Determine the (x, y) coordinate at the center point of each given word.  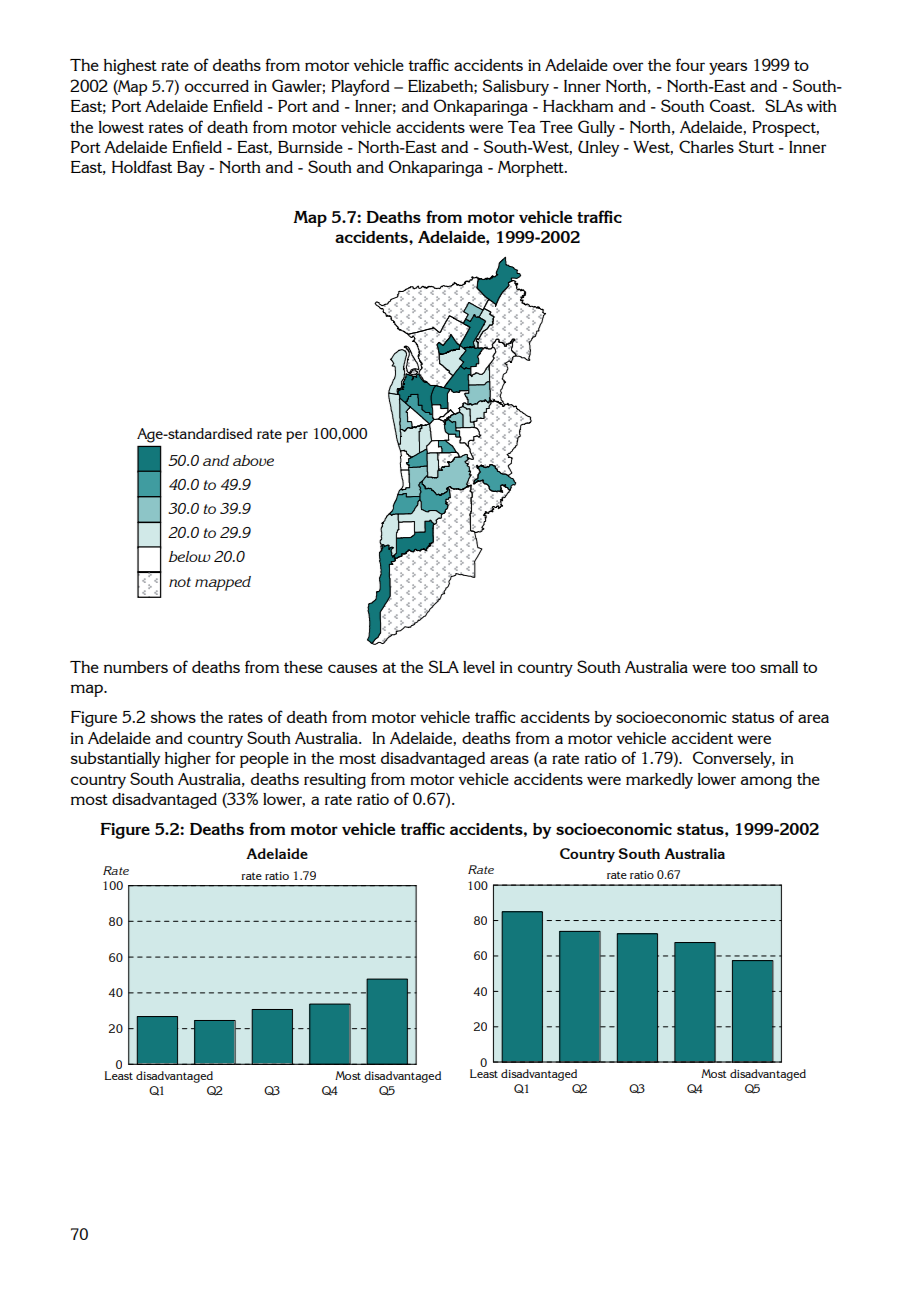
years (728, 68)
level (479, 667)
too (743, 667)
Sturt (756, 146)
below (190, 556)
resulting (335, 781)
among (766, 782)
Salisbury (516, 87)
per (297, 437)
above (253, 460)
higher (188, 760)
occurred (216, 86)
